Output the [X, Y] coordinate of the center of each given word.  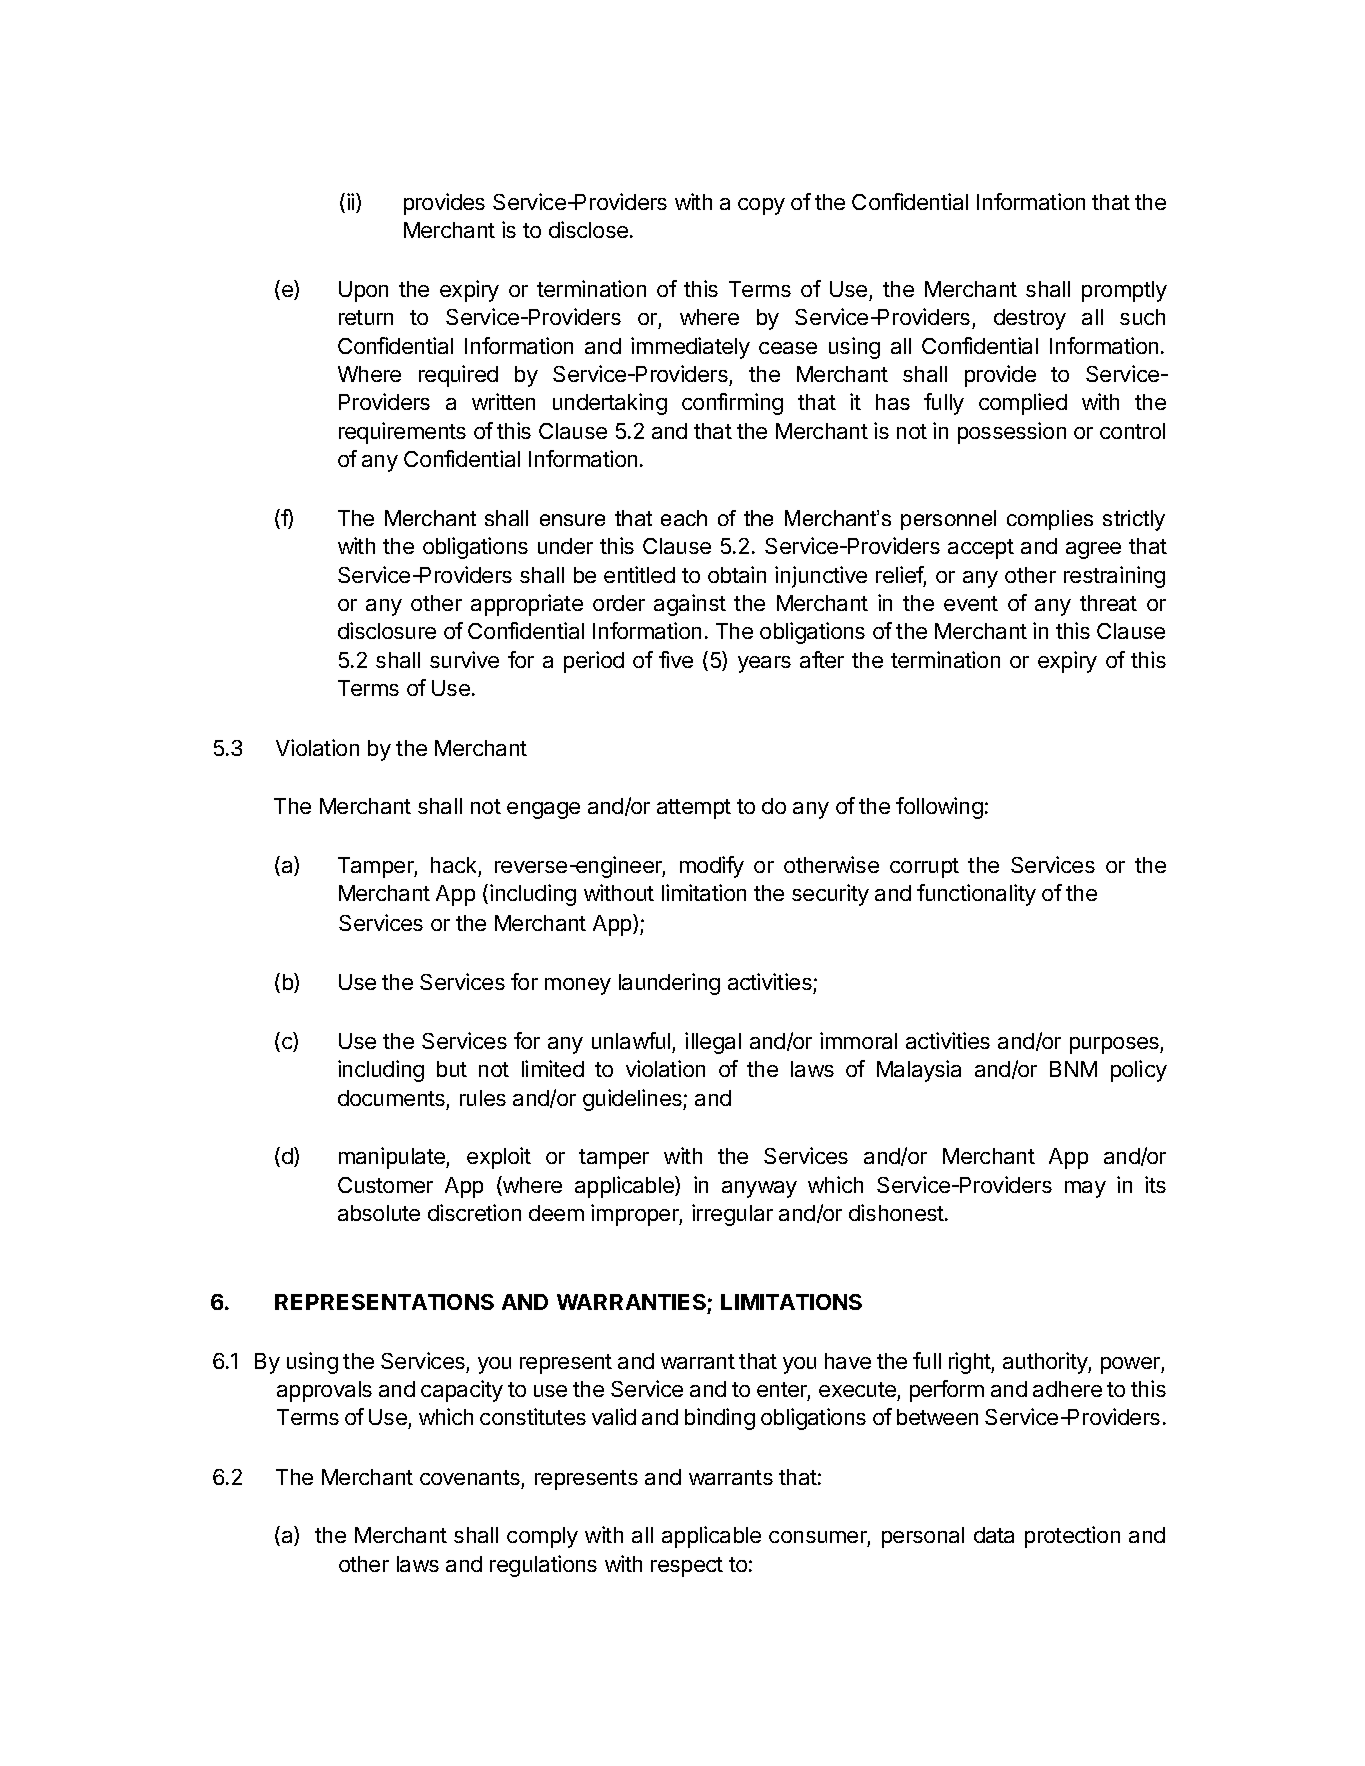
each [684, 518]
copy [761, 206]
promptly [1124, 291]
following [939, 808]
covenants [470, 1477]
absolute [379, 1213]
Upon [363, 291]
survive [464, 659]
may [1085, 1189]
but [452, 1069]
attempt [694, 809]
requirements [402, 433]
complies [1050, 520]
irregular [732, 1215]
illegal [713, 1043]
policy [1139, 1071]
